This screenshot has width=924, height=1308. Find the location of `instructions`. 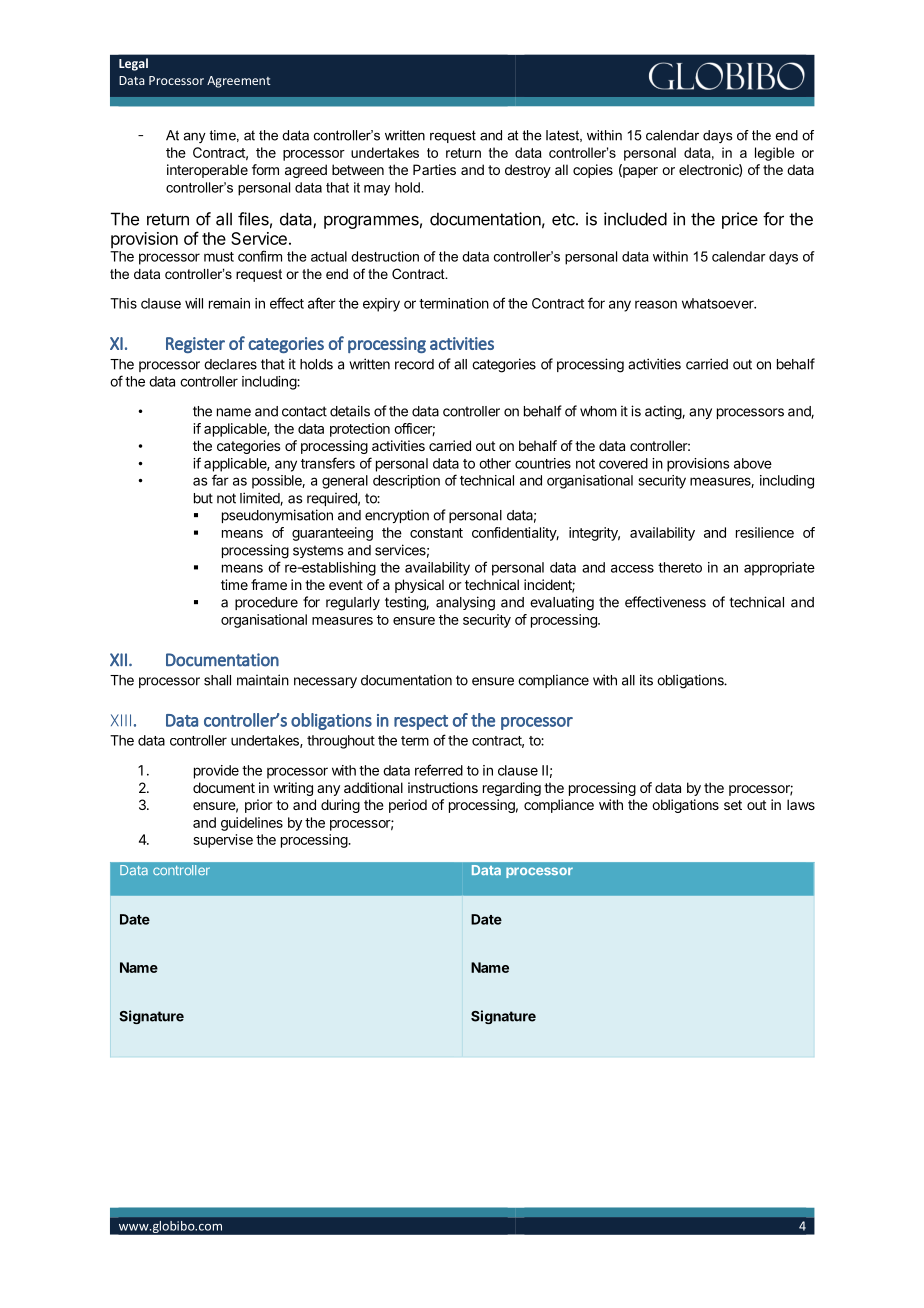

instructions is located at coordinates (443, 787).
